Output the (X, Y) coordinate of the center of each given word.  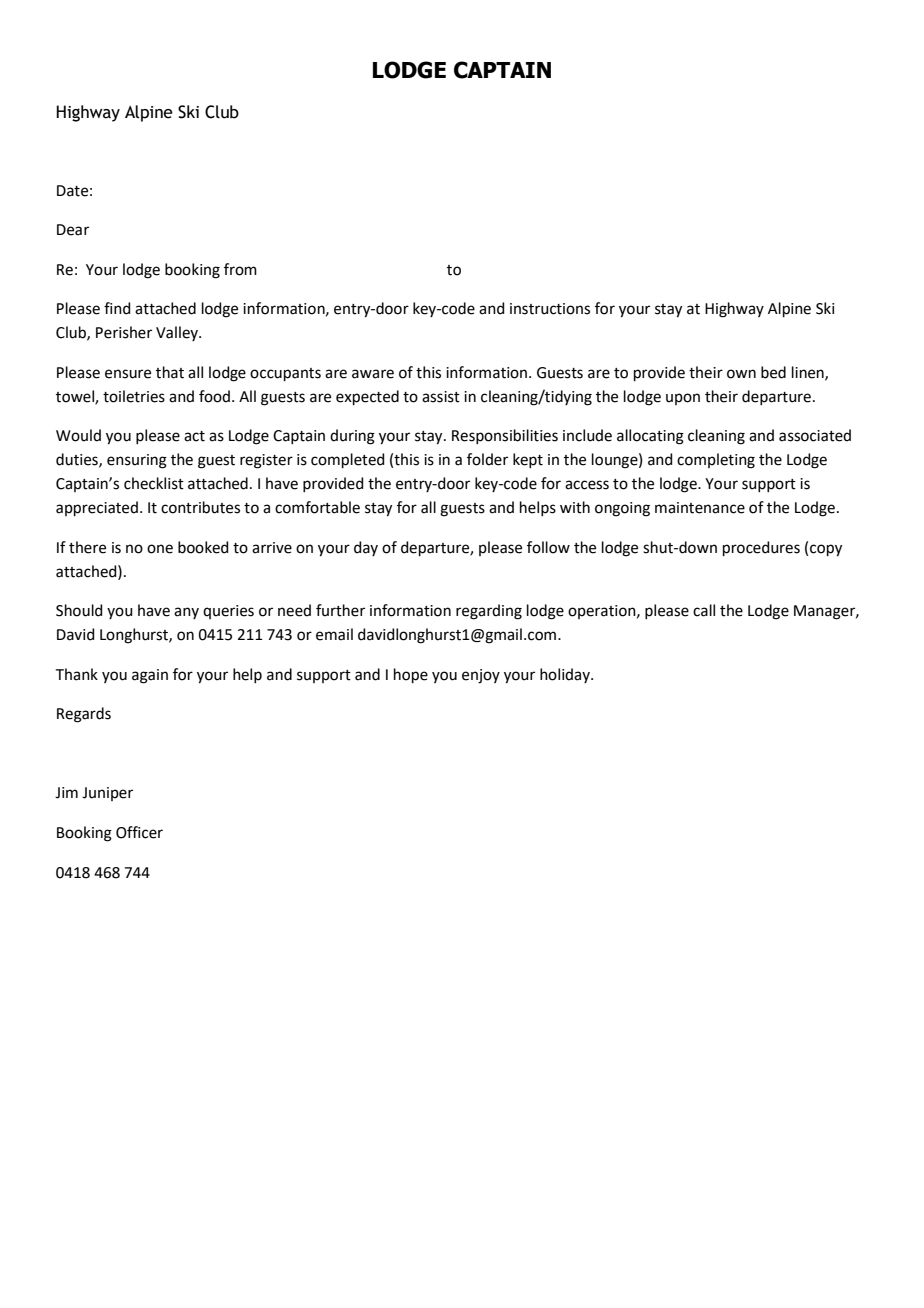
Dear (73, 230)
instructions (550, 309)
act (194, 436)
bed (773, 372)
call (704, 610)
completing (716, 461)
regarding (489, 612)
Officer (139, 832)
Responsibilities (505, 436)
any (186, 613)
